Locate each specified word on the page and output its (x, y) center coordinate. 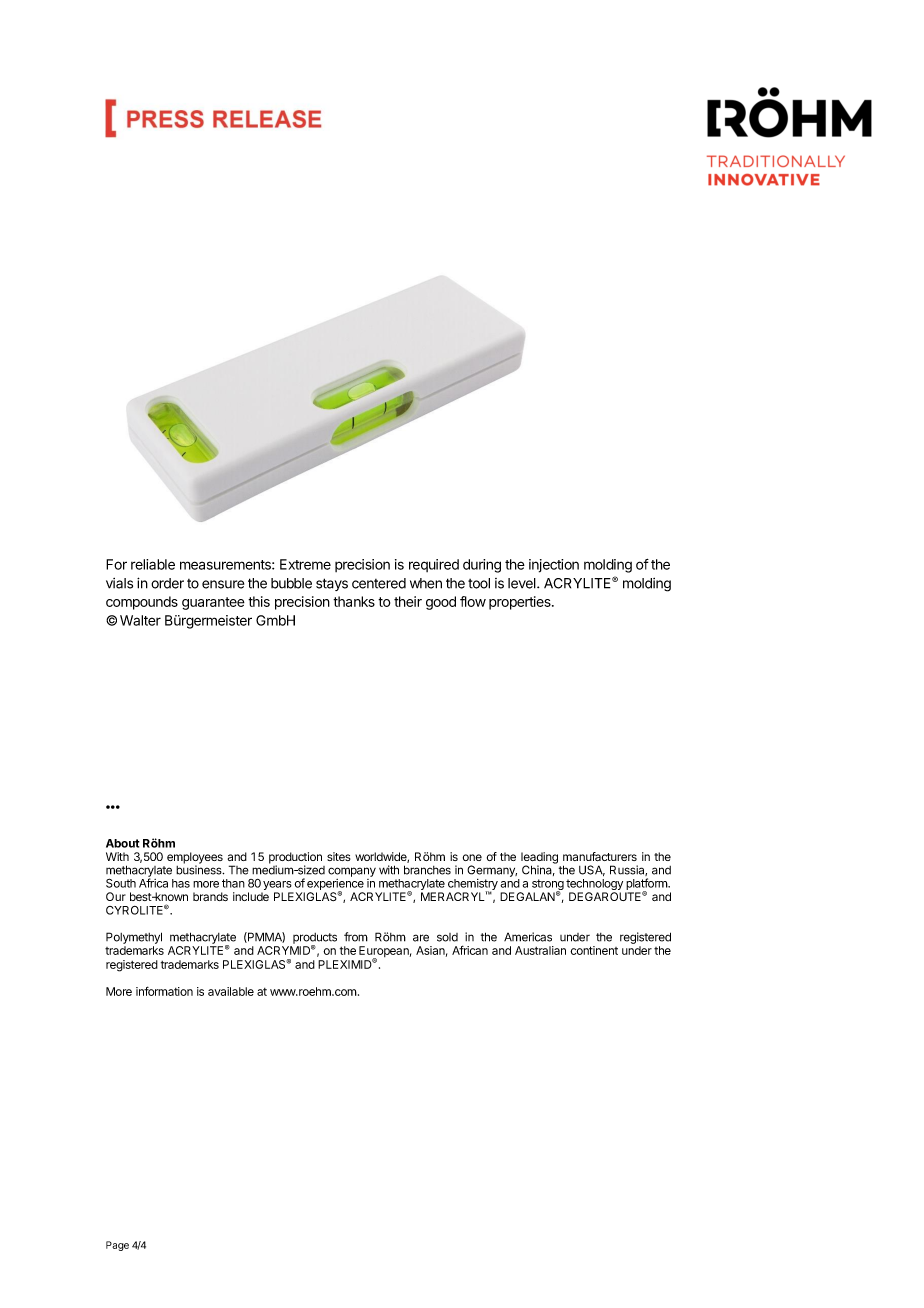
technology (594, 886)
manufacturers (600, 856)
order (167, 583)
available (231, 991)
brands (210, 896)
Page (117, 1246)
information (164, 991)
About (123, 843)
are (421, 938)
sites (339, 856)
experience (335, 886)
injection (554, 566)
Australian (540, 950)
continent (594, 950)
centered (379, 583)
